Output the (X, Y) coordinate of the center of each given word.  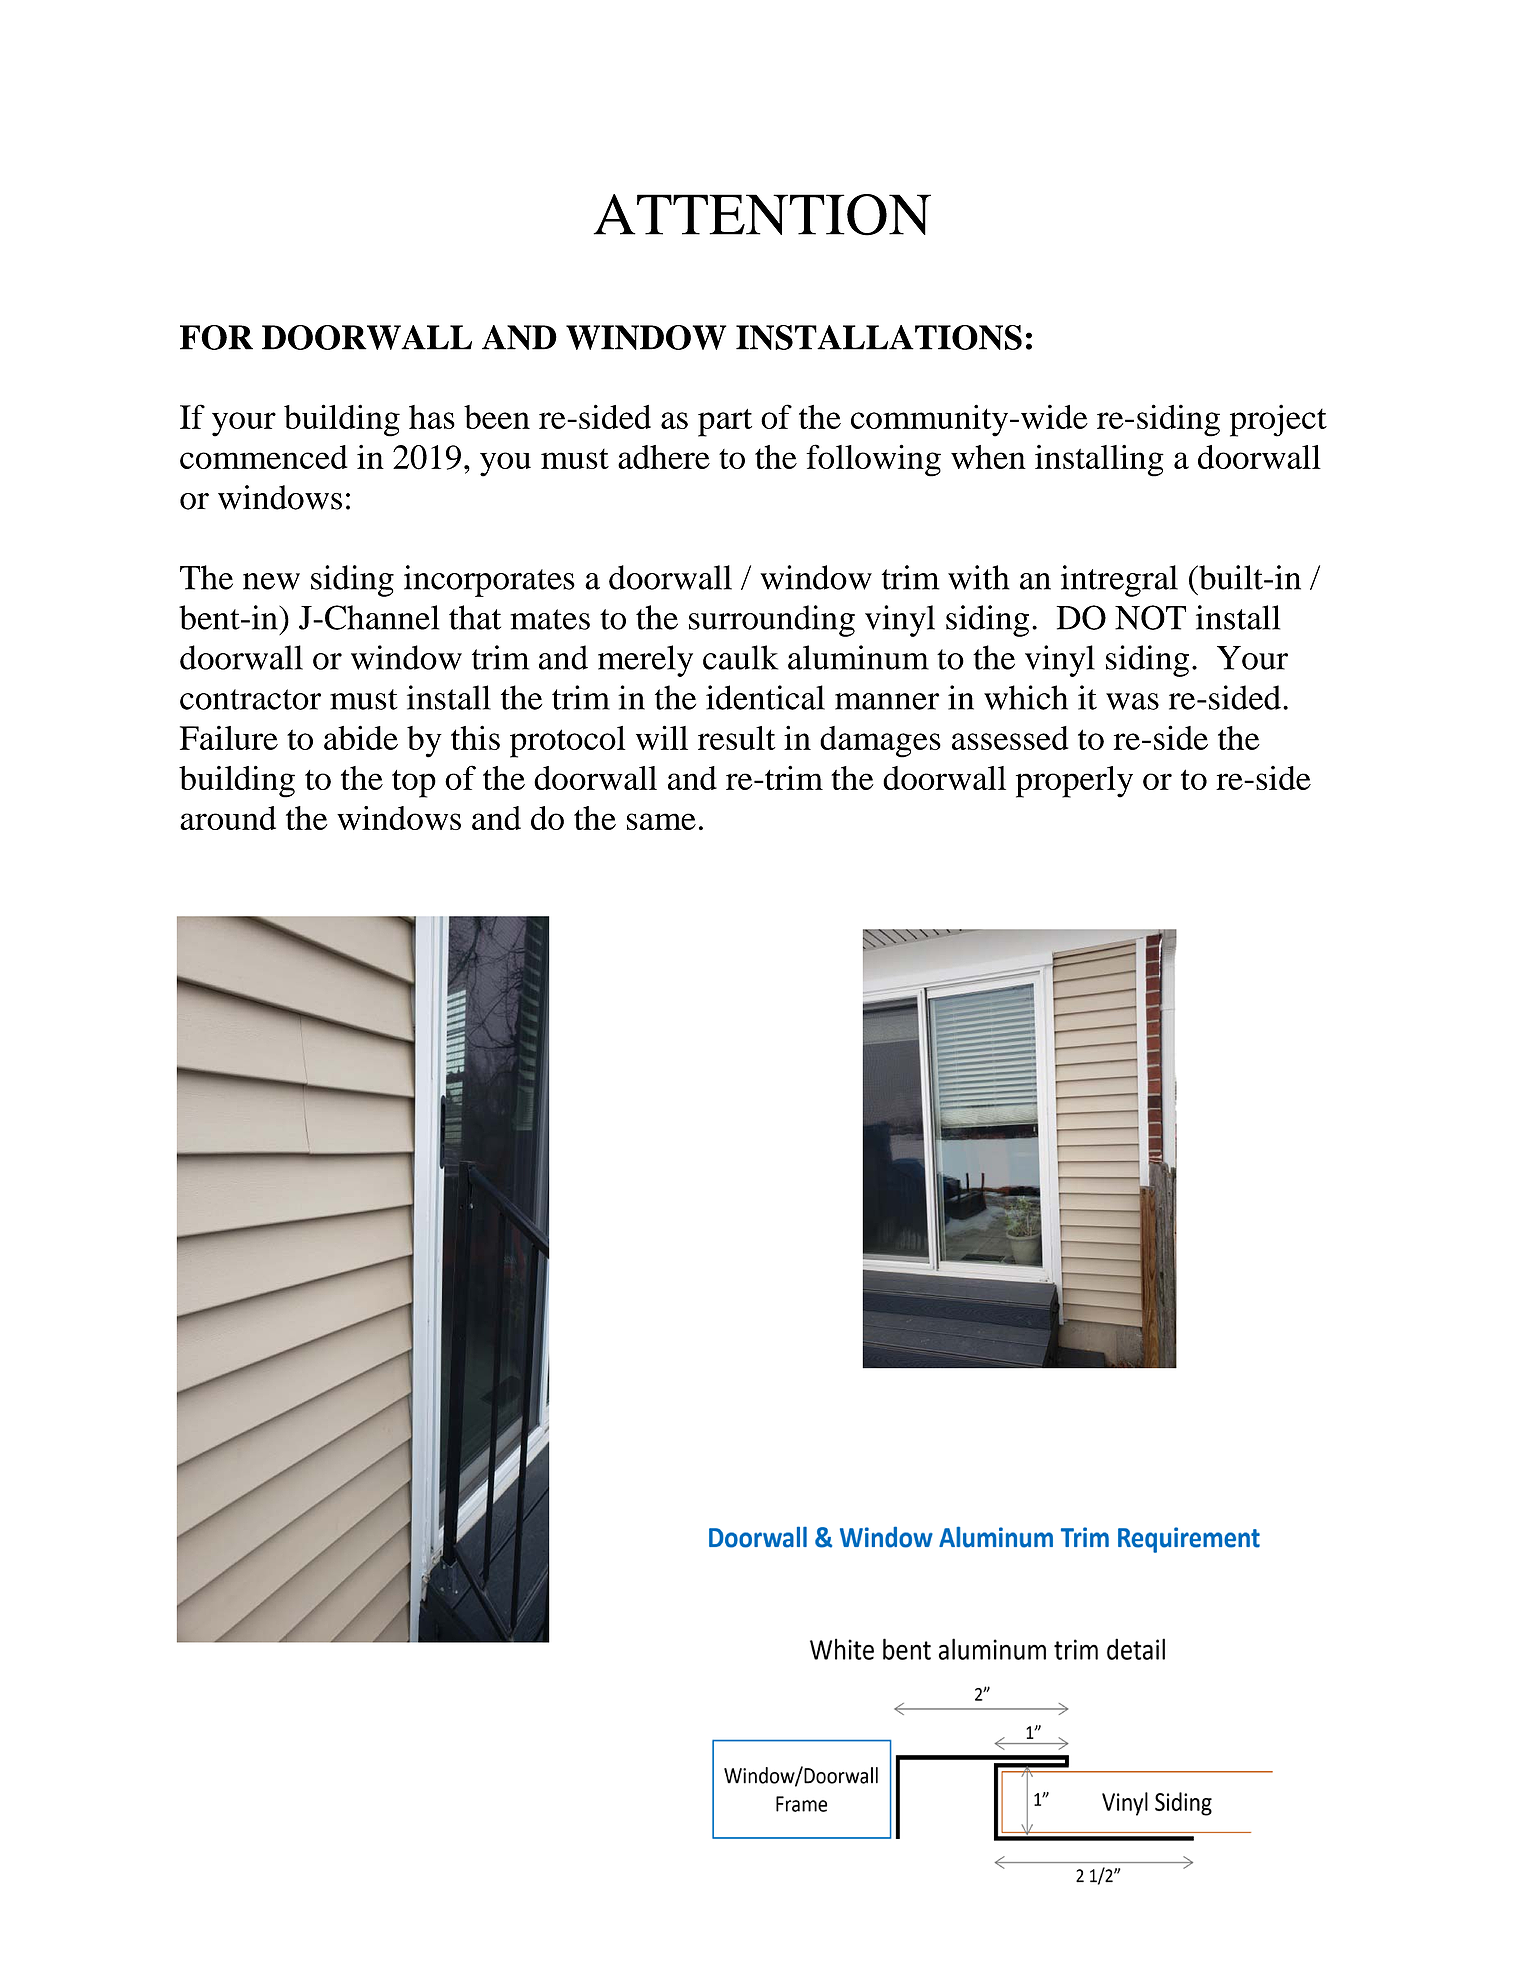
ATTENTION (762, 215)
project (1278, 420)
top (414, 784)
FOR (216, 337)
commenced (264, 457)
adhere (664, 457)
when (988, 457)
